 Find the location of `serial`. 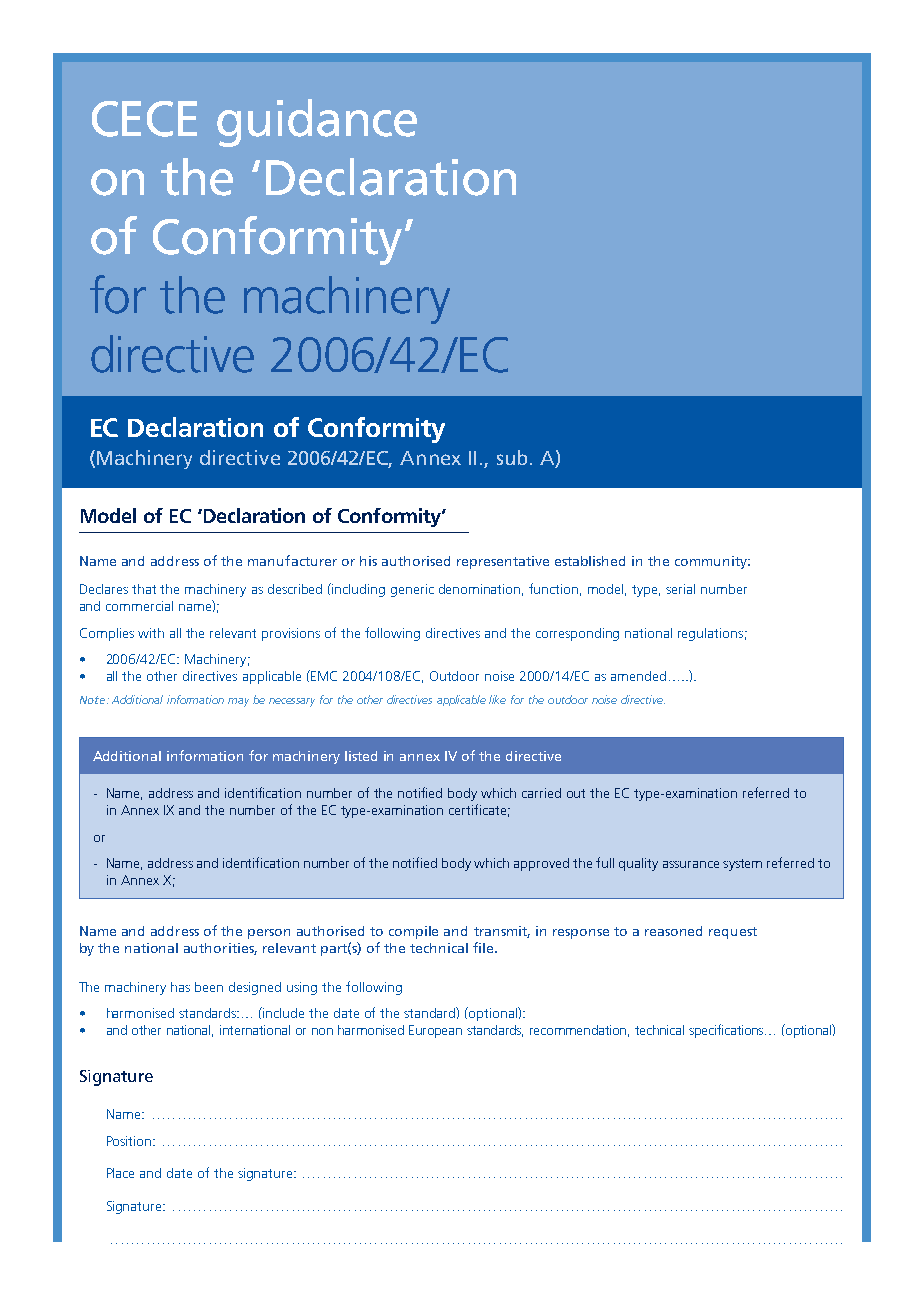

serial is located at coordinates (680, 589).
